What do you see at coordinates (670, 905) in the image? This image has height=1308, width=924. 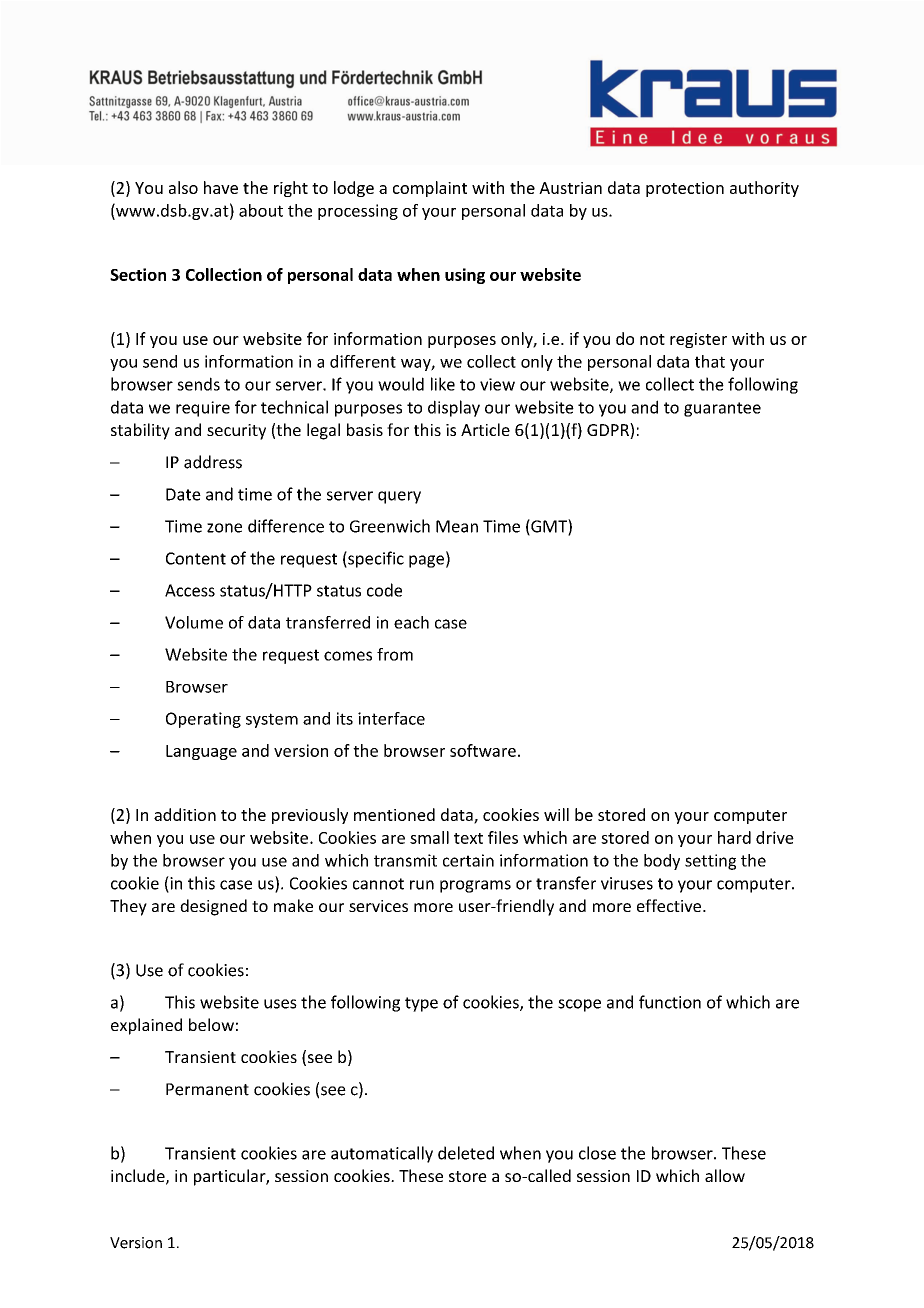 I see `effective` at bounding box center [670, 905].
